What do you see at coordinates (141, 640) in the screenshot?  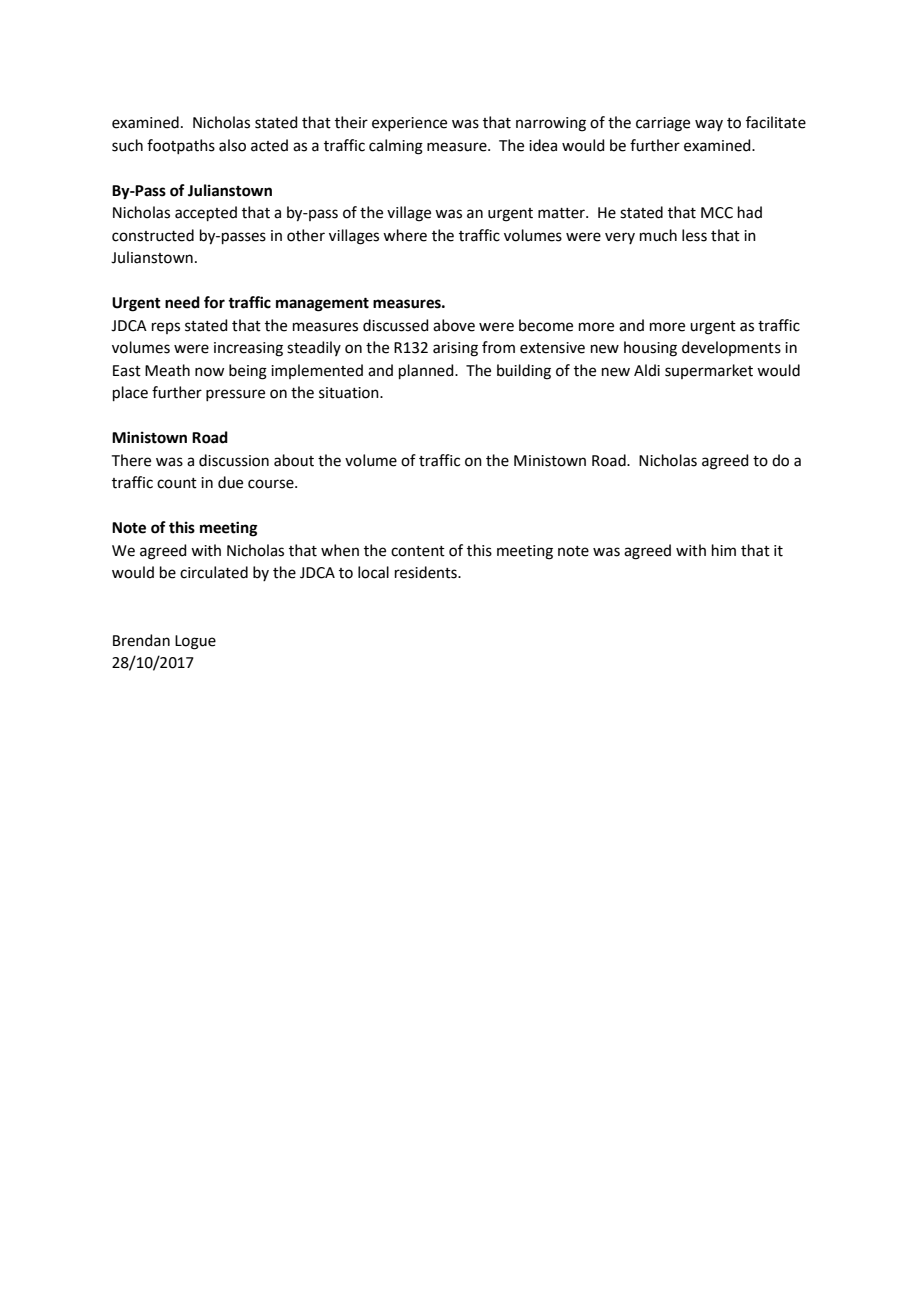 I see `Brendan` at bounding box center [141, 640].
